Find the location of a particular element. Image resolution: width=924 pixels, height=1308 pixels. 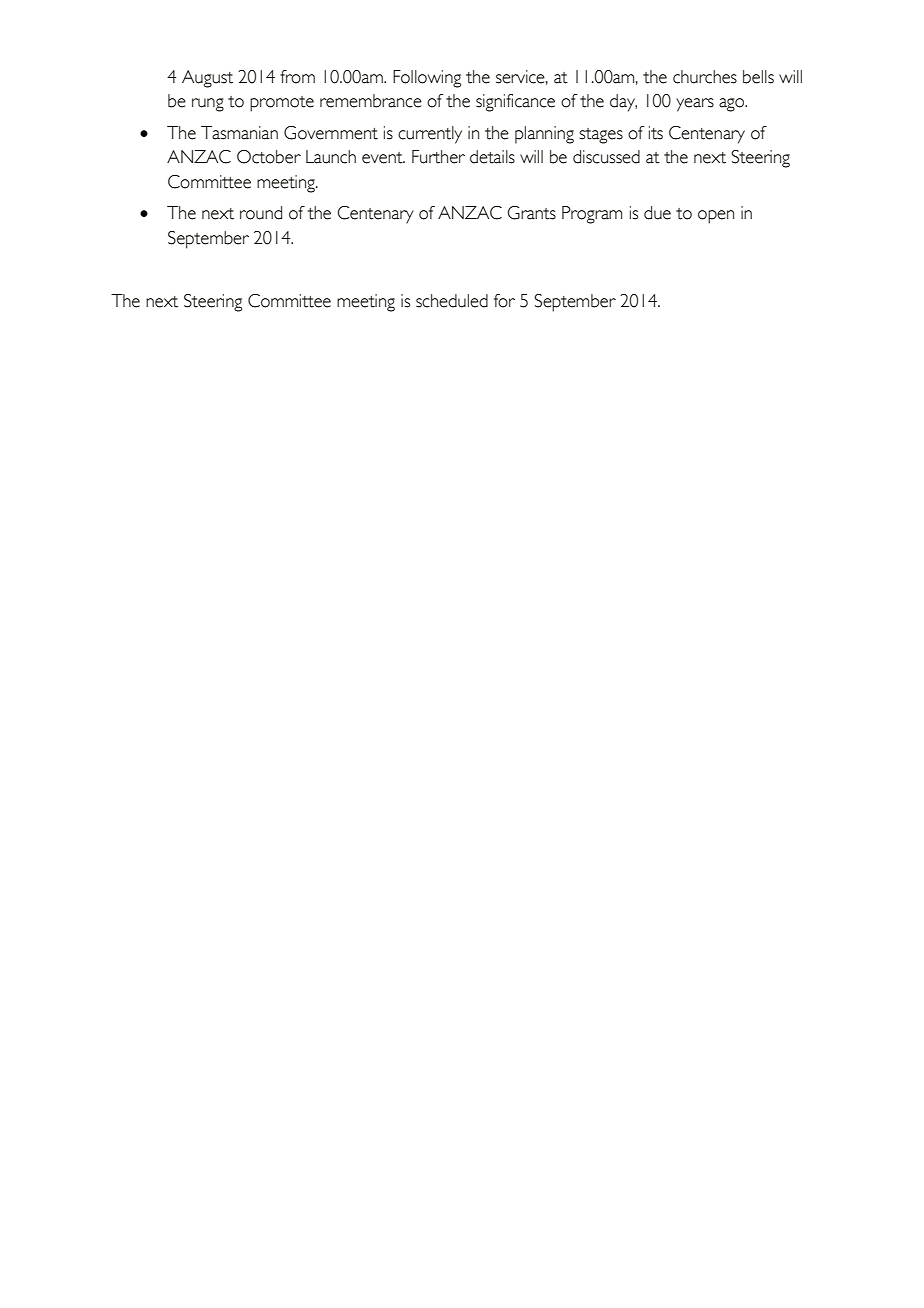

from is located at coordinates (297, 77).
